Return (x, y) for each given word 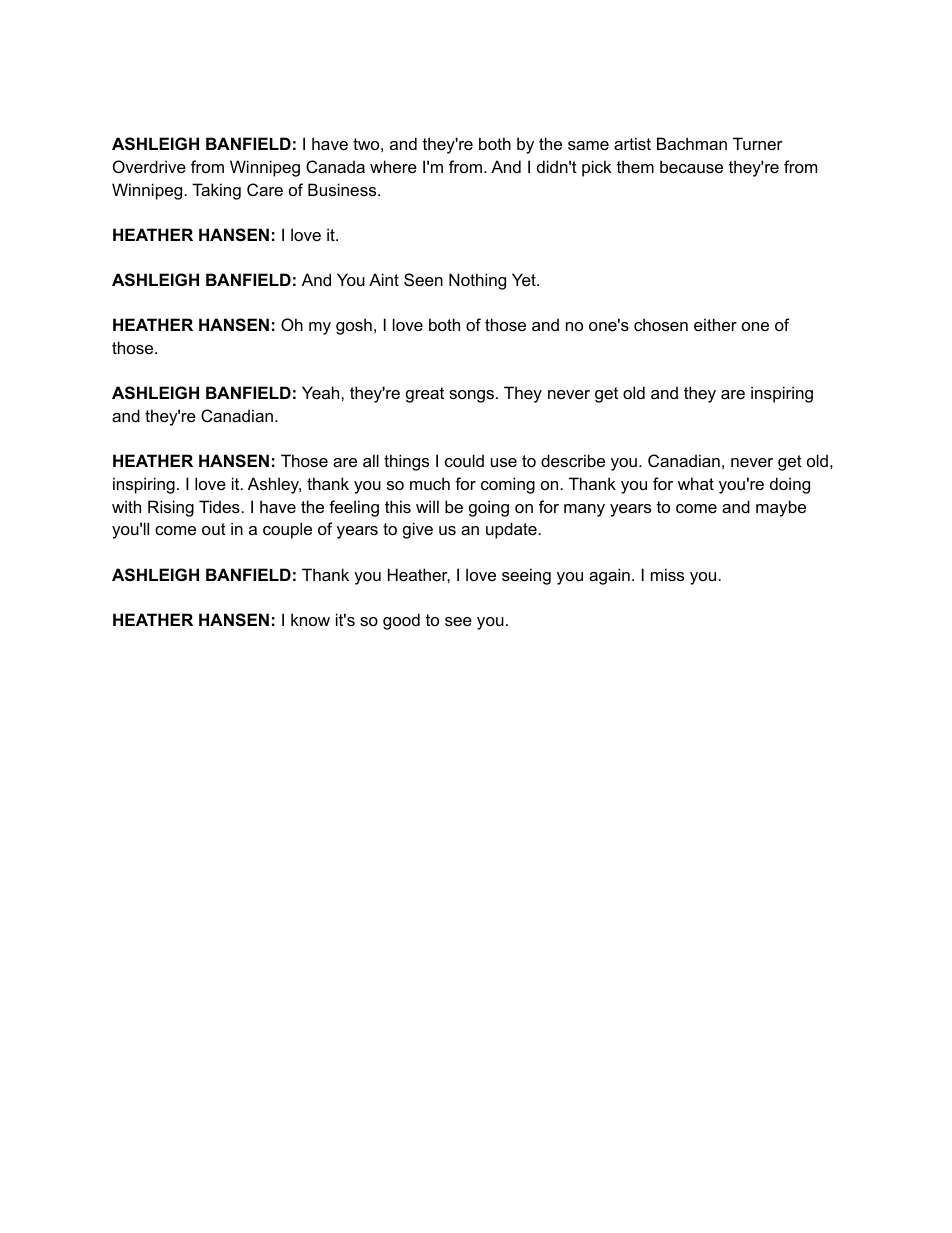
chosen (661, 324)
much (430, 483)
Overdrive (149, 166)
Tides (219, 506)
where (393, 166)
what (696, 483)
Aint (384, 279)
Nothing (477, 281)
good (401, 621)
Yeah (322, 392)
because (691, 166)
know (310, 619)
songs (473, 396)
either (715, 324)
